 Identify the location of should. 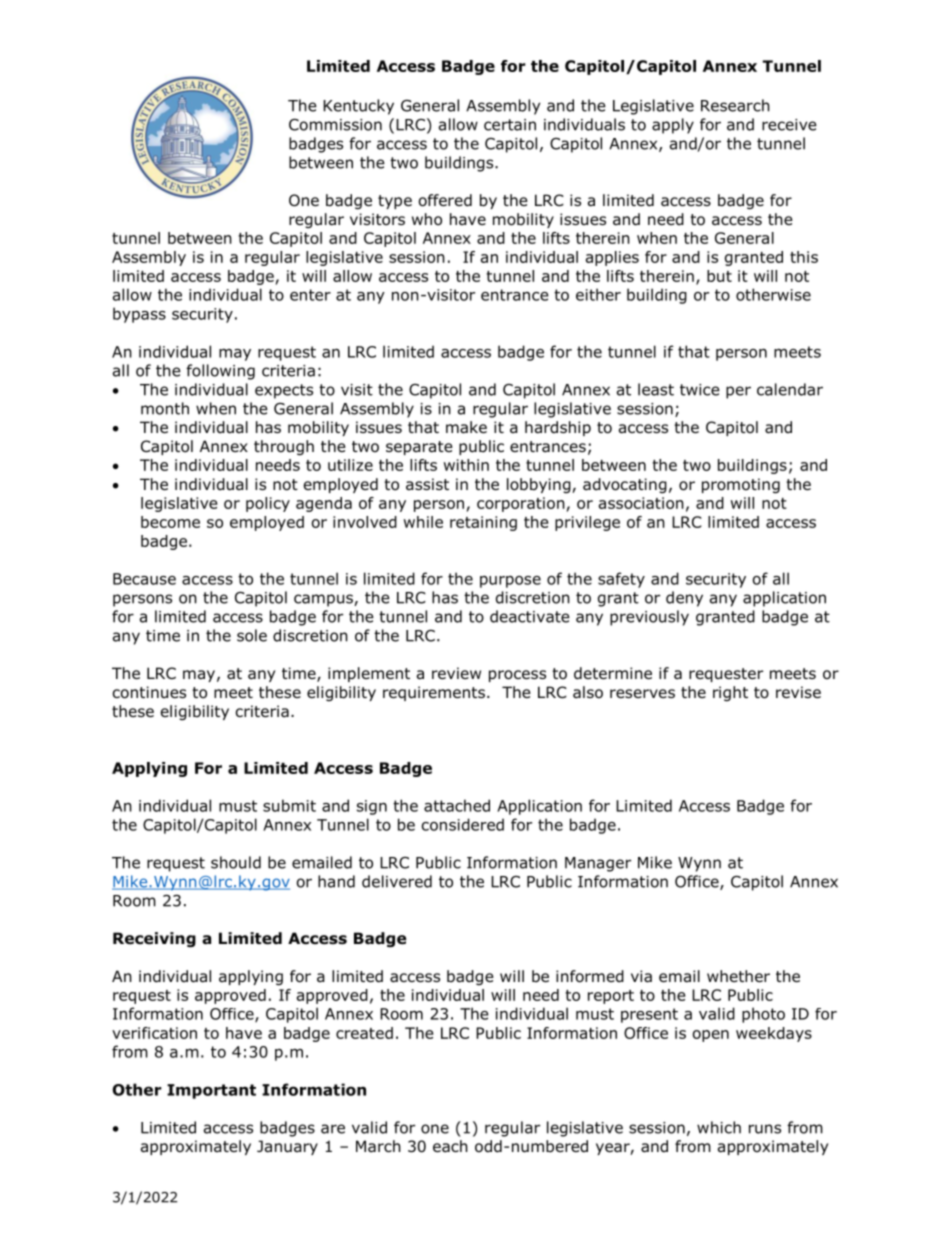
(236, 862).
